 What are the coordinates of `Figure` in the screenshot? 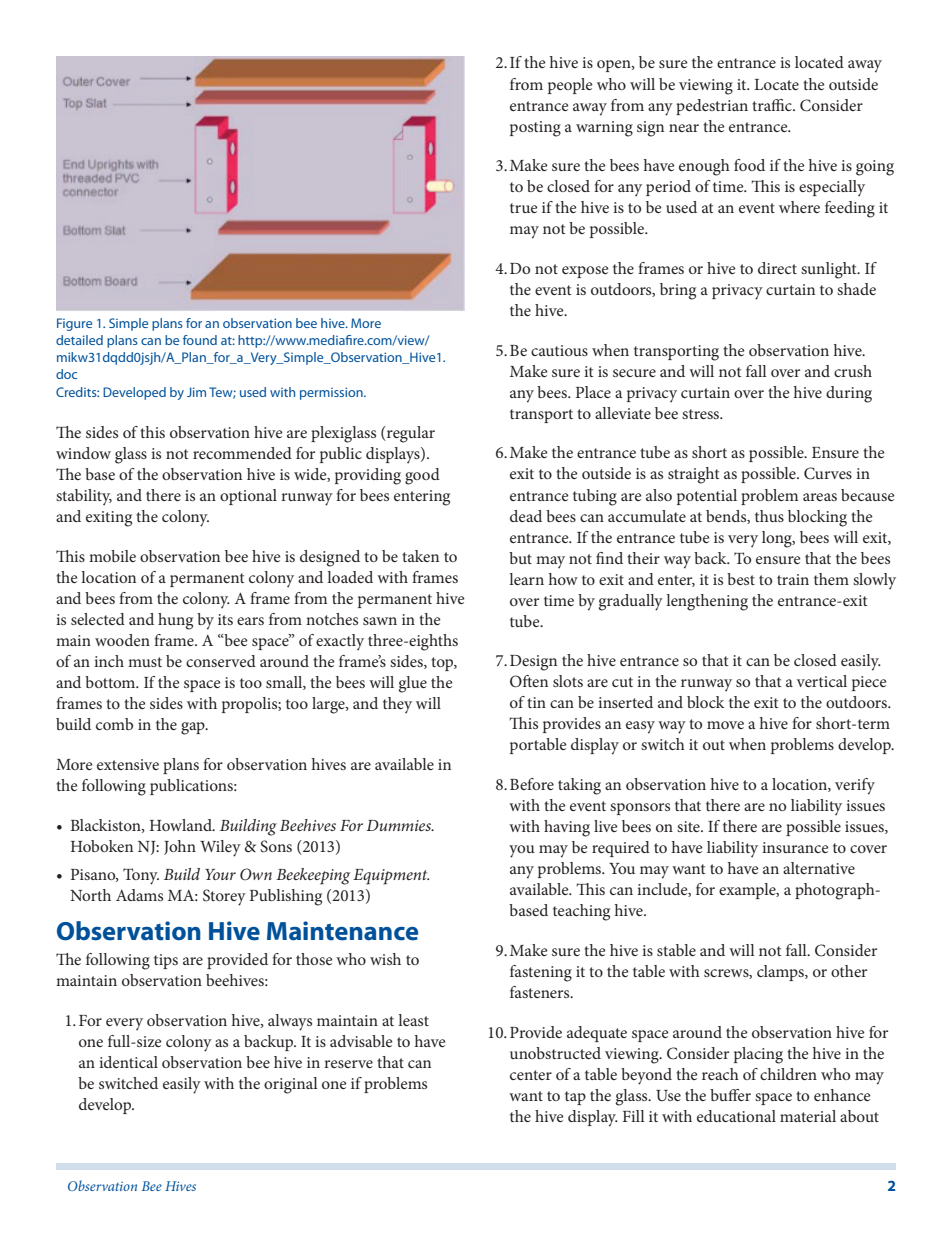 It's located at (74, 324).
